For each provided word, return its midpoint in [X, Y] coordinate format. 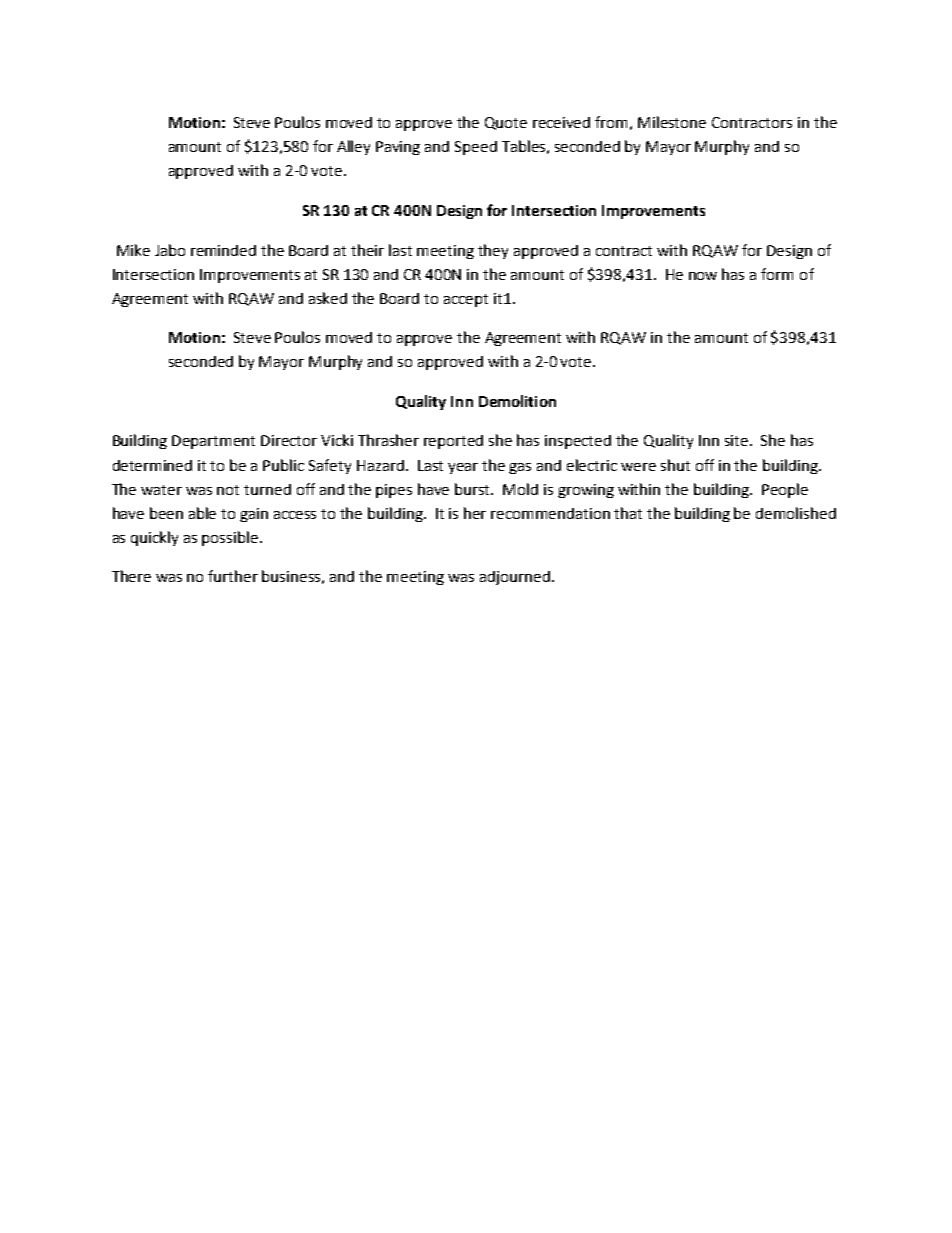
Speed [476, 148]
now [703, 276]
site [736, 440]
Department [213, 442]
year [463, 468]
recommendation [550, 513]
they [493, 251]
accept [466, 300]
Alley [353, 147]
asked [328, 298]
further [233, 576]
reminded [223, 250]
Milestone [672, 122]
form [777, 274]
